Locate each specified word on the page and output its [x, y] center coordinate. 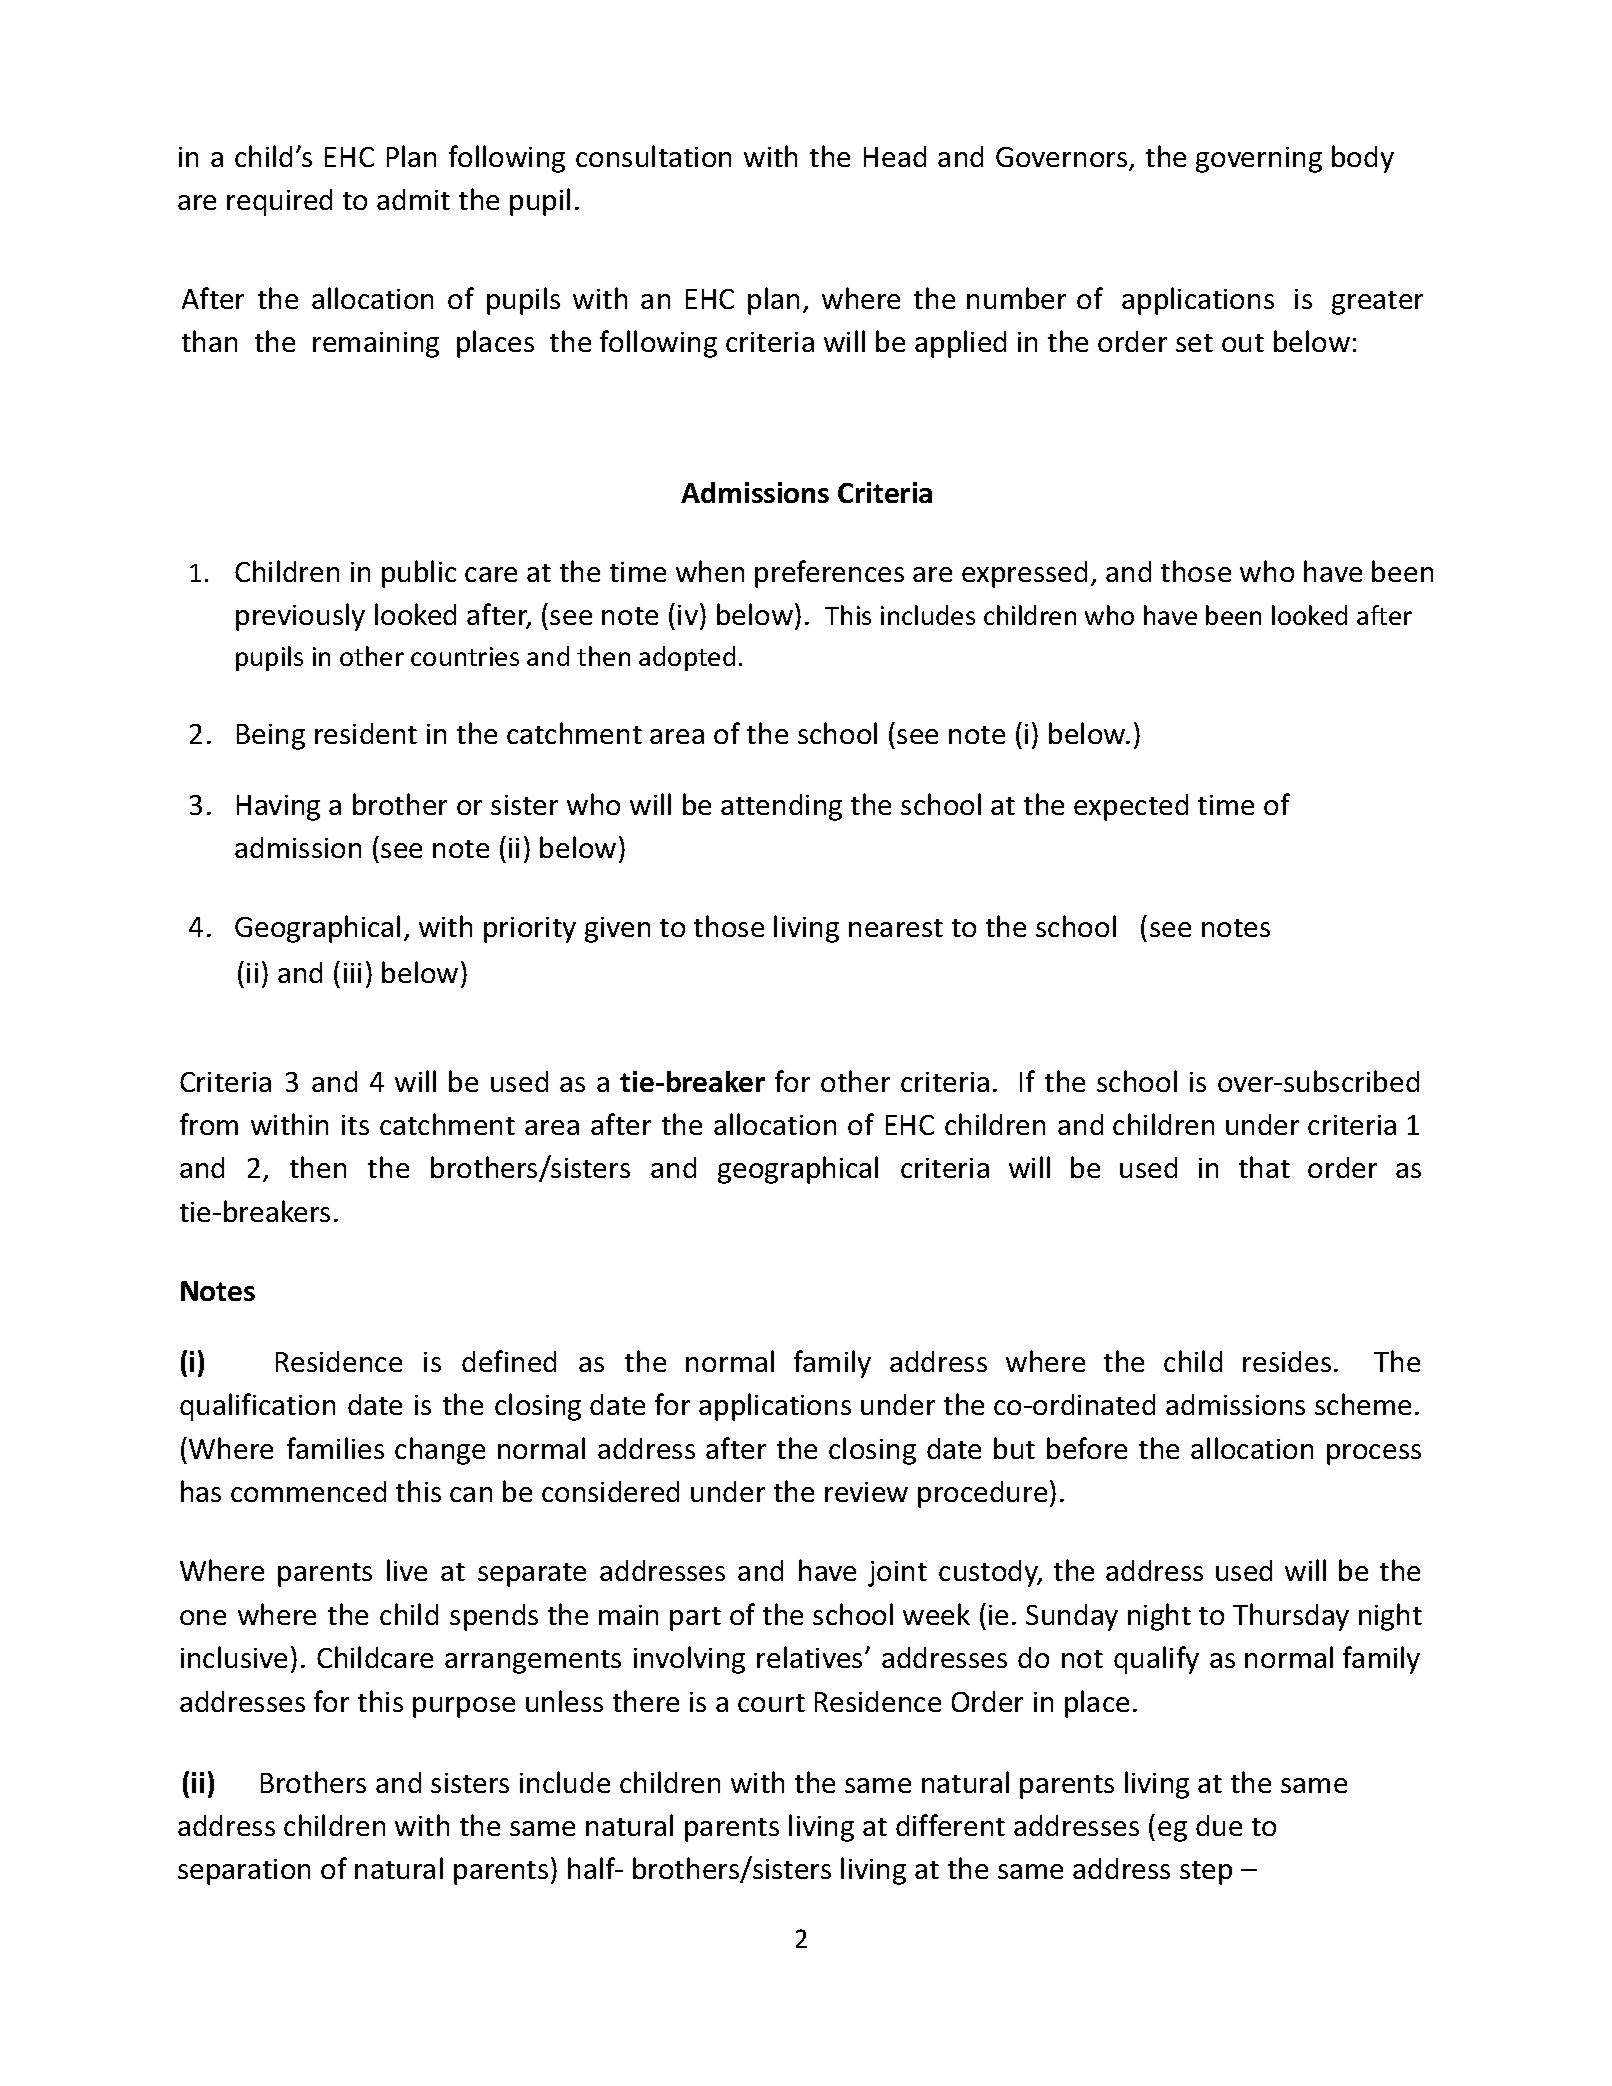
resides [1287, 1361]
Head [895, 156]
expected [1131, 807]
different [950, 1825]
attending [781, 807]
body [1363, 159]
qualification [257, 1407]
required [279, 202]
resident [366, 733]
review [866, 1492]
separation [244, 1872]
